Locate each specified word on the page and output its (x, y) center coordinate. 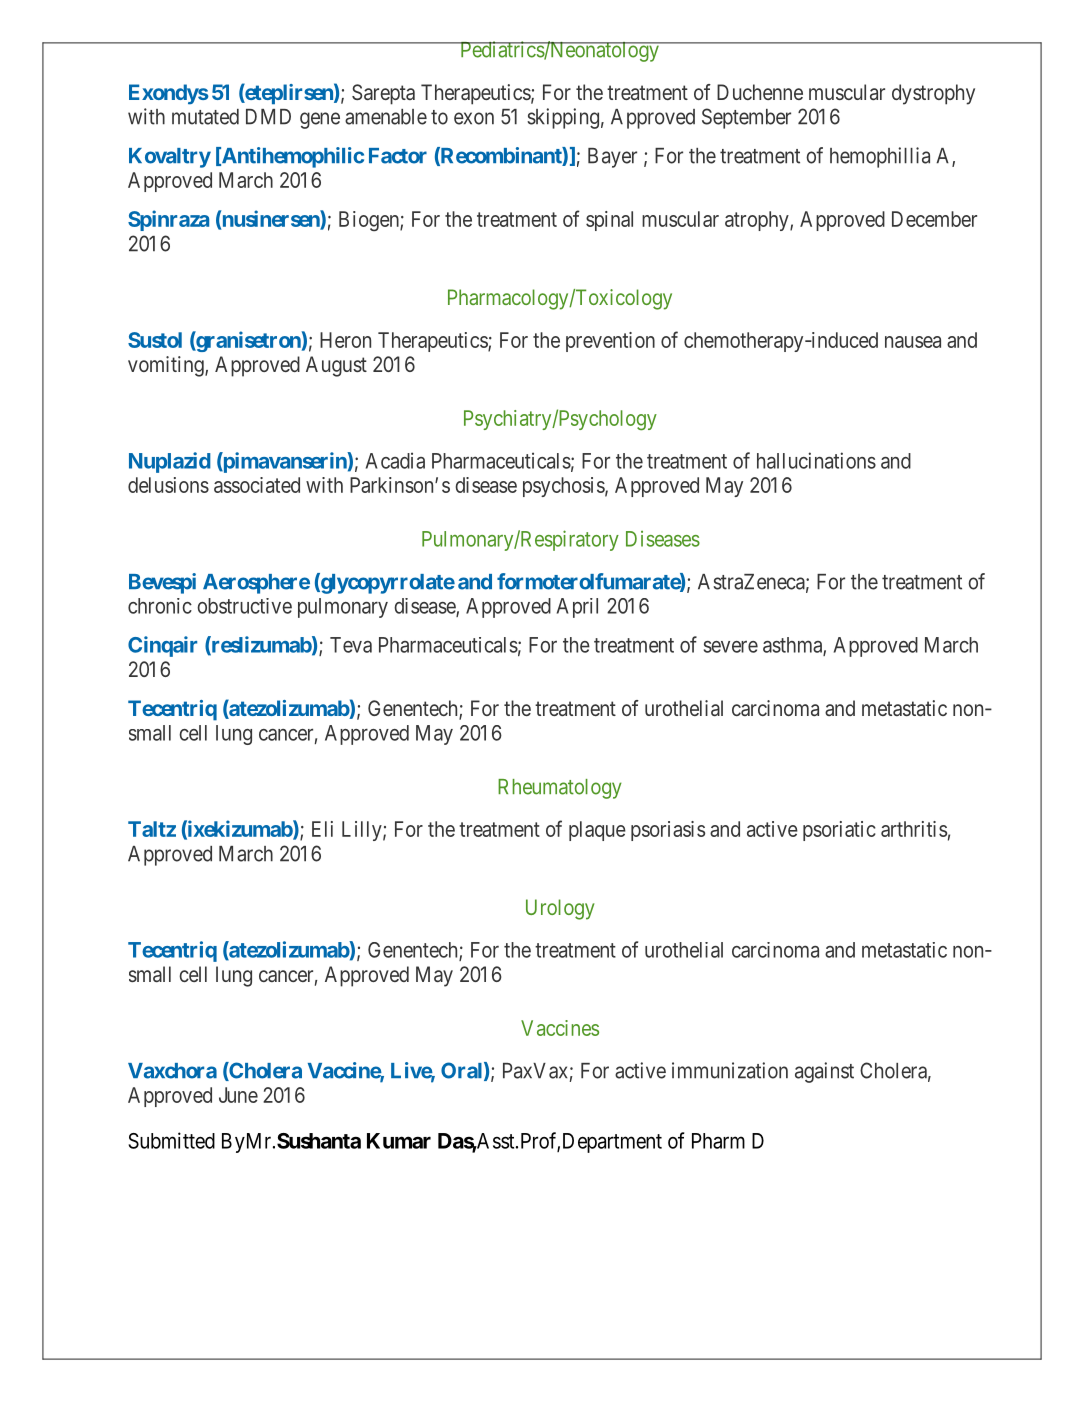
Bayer (612, 158)
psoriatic (839, 831)
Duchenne (760, 92)
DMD (268, 117)
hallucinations (816, 460)
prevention (610, 342)
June (238, 1095)
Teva (351, 645)
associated (257, 485)
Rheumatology (560, 789)
